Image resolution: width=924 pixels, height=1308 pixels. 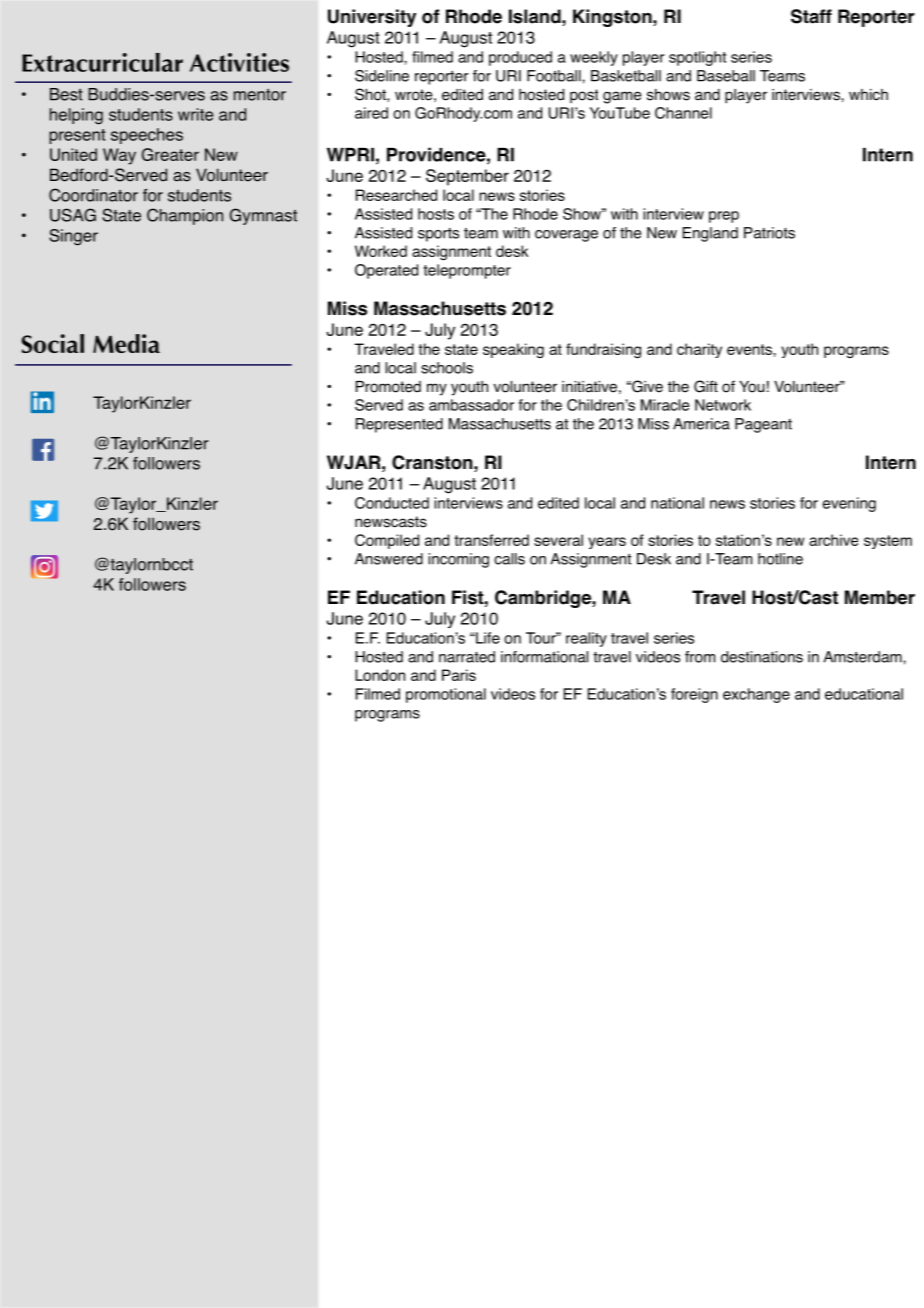 I want to click on ambassador, so click(x=471, y=405).
